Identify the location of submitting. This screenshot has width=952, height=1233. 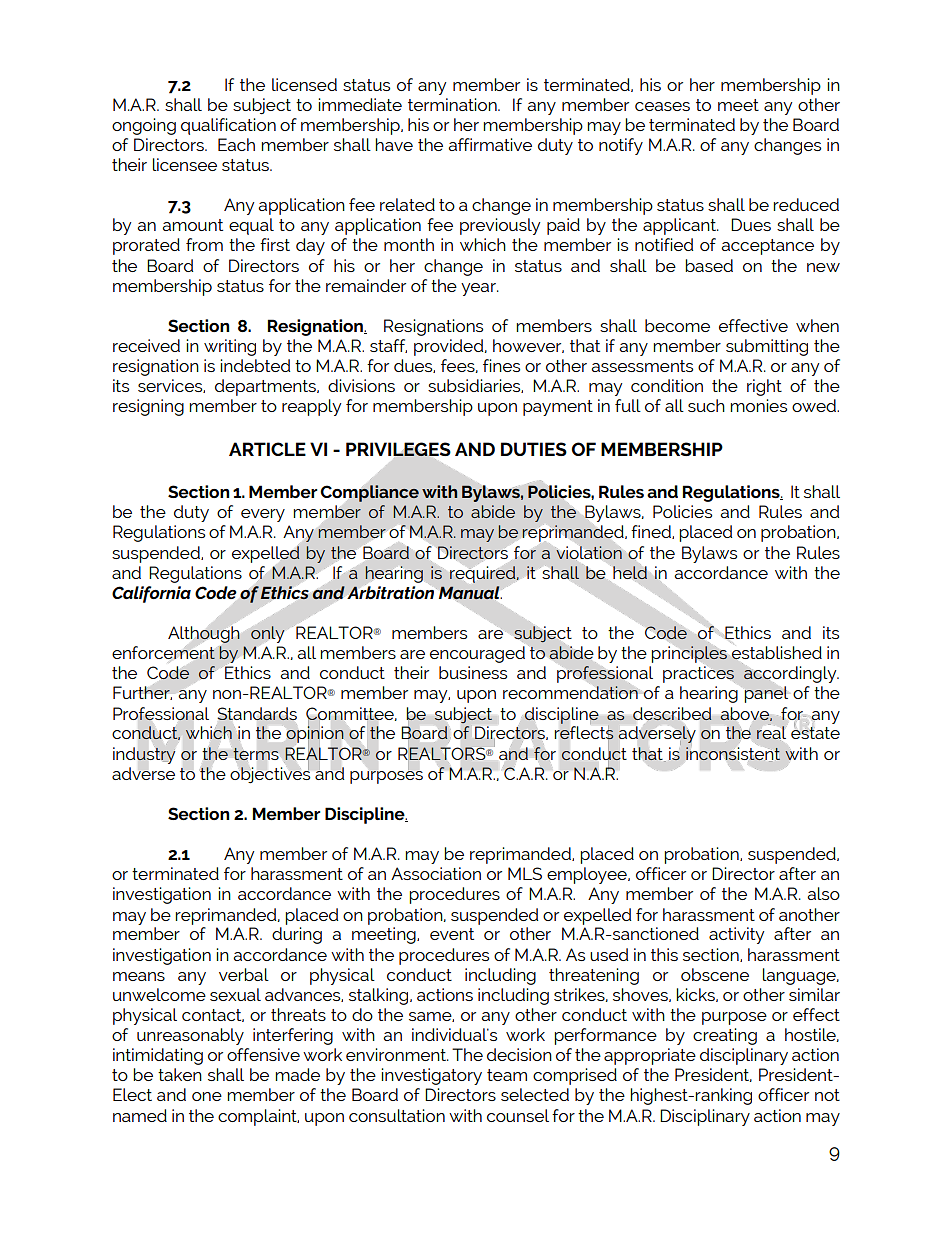
(767, 347).
